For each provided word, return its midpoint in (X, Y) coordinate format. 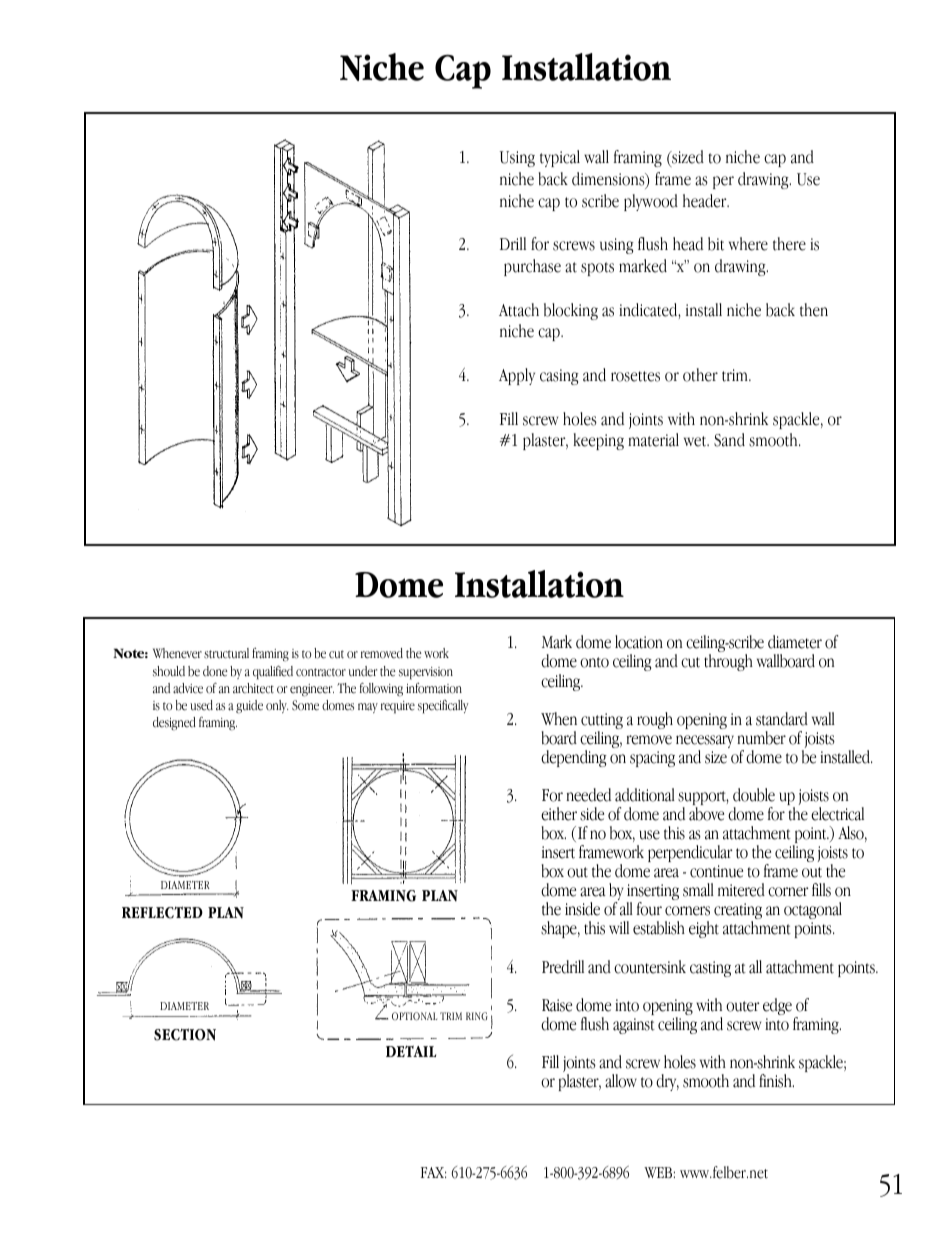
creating (738, 912)
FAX (433, 1172)
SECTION (185, 1034)
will (619, 927)
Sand (729, 440)
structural (226, 653)
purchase (532, 267)
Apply (517, 376)
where (748, 244)
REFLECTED (162, 912)
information (434, 688)
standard (782, 719)
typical (560, 158)
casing (559, 377)
